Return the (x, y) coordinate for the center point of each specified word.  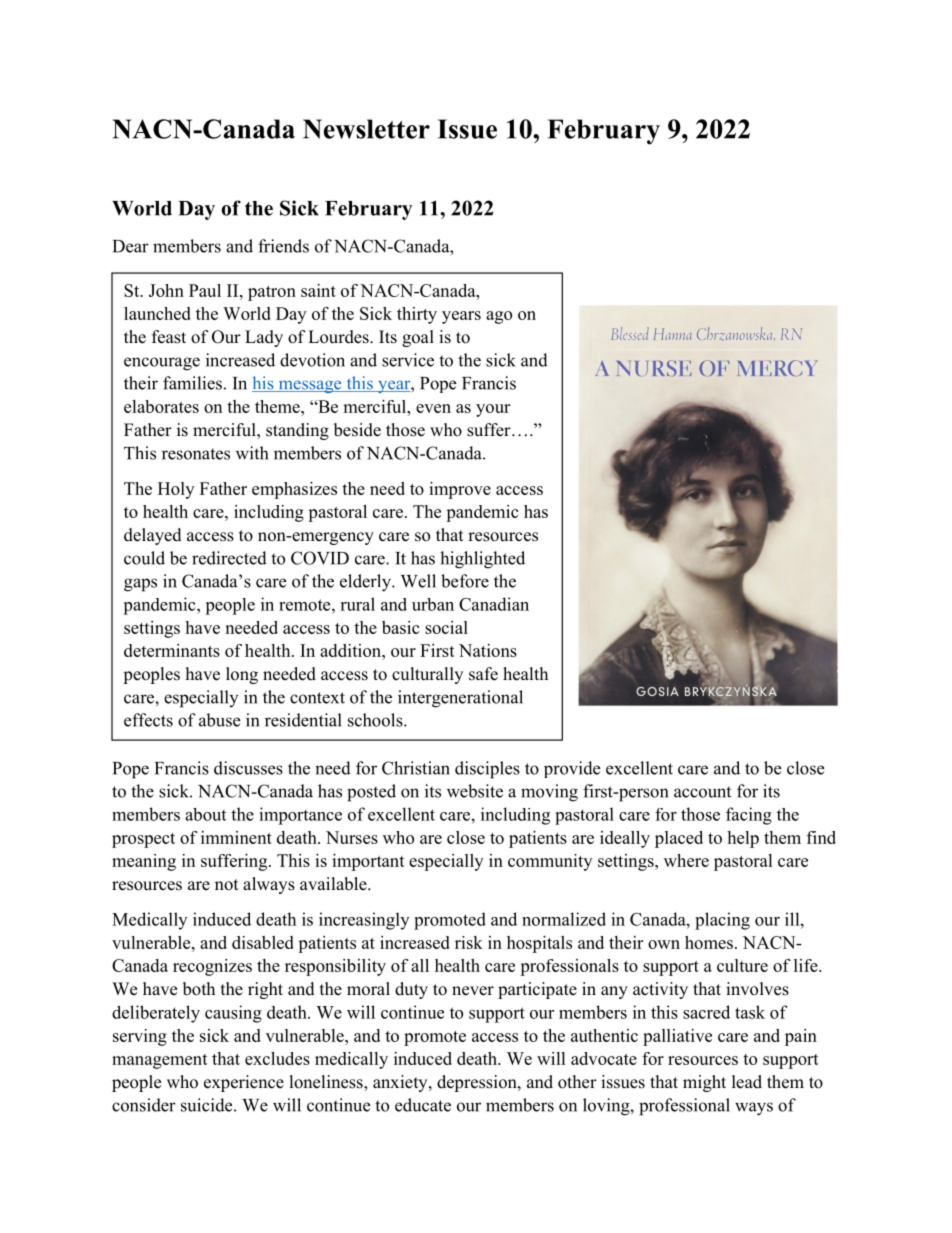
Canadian (494, 604)
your (493, 410)
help (743, 839)
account (702, 792)
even (433, 408)
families (192, 383)
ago (499, 317)
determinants (172, 650)
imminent (236, 837)
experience (244, 1083)
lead (747, 1082)
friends (283, 246)
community (550, 862)
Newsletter (366, 129)
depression (478, 1083)
